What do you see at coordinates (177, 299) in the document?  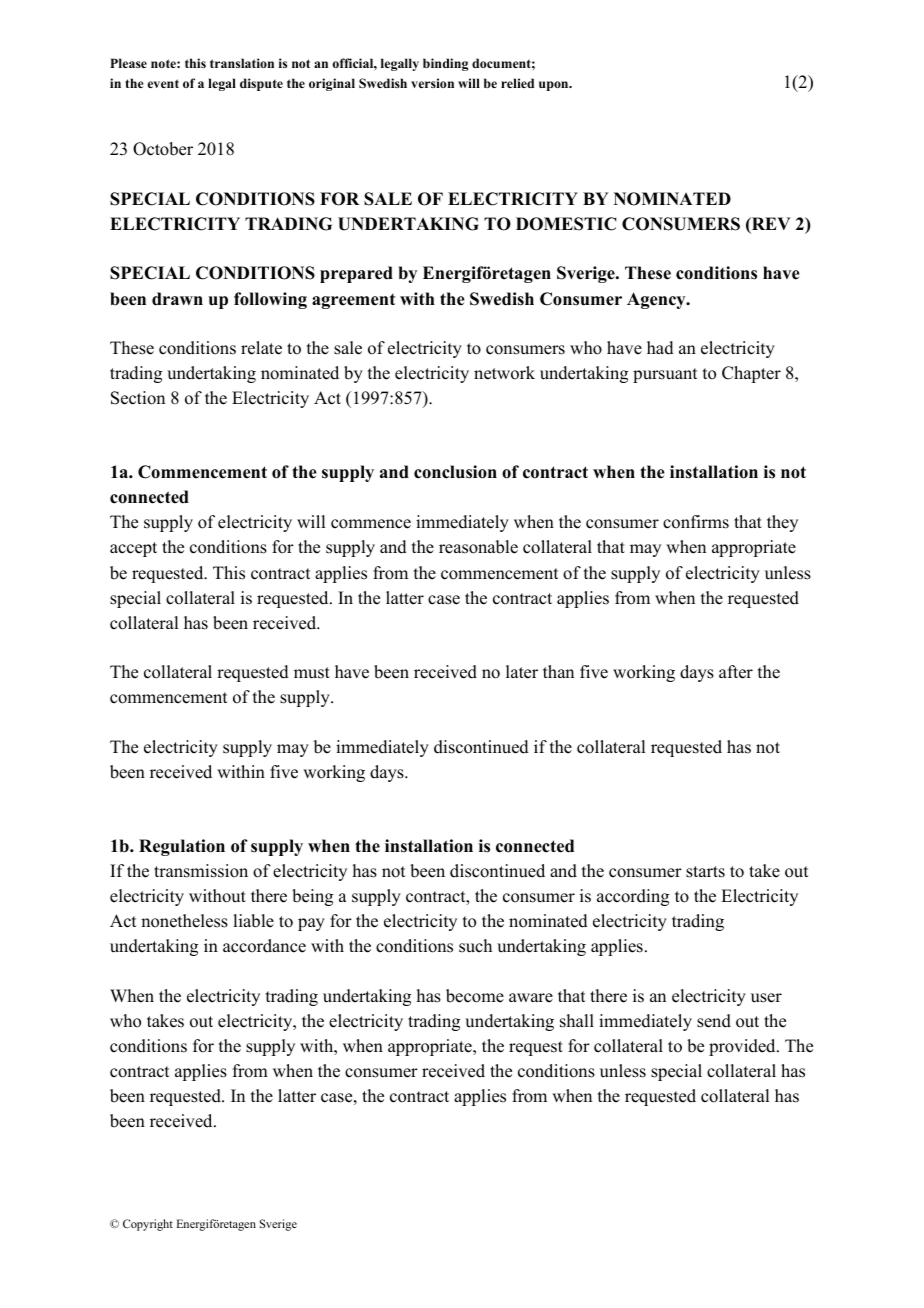 I see `drawn` at bounding box center [177, 299].
